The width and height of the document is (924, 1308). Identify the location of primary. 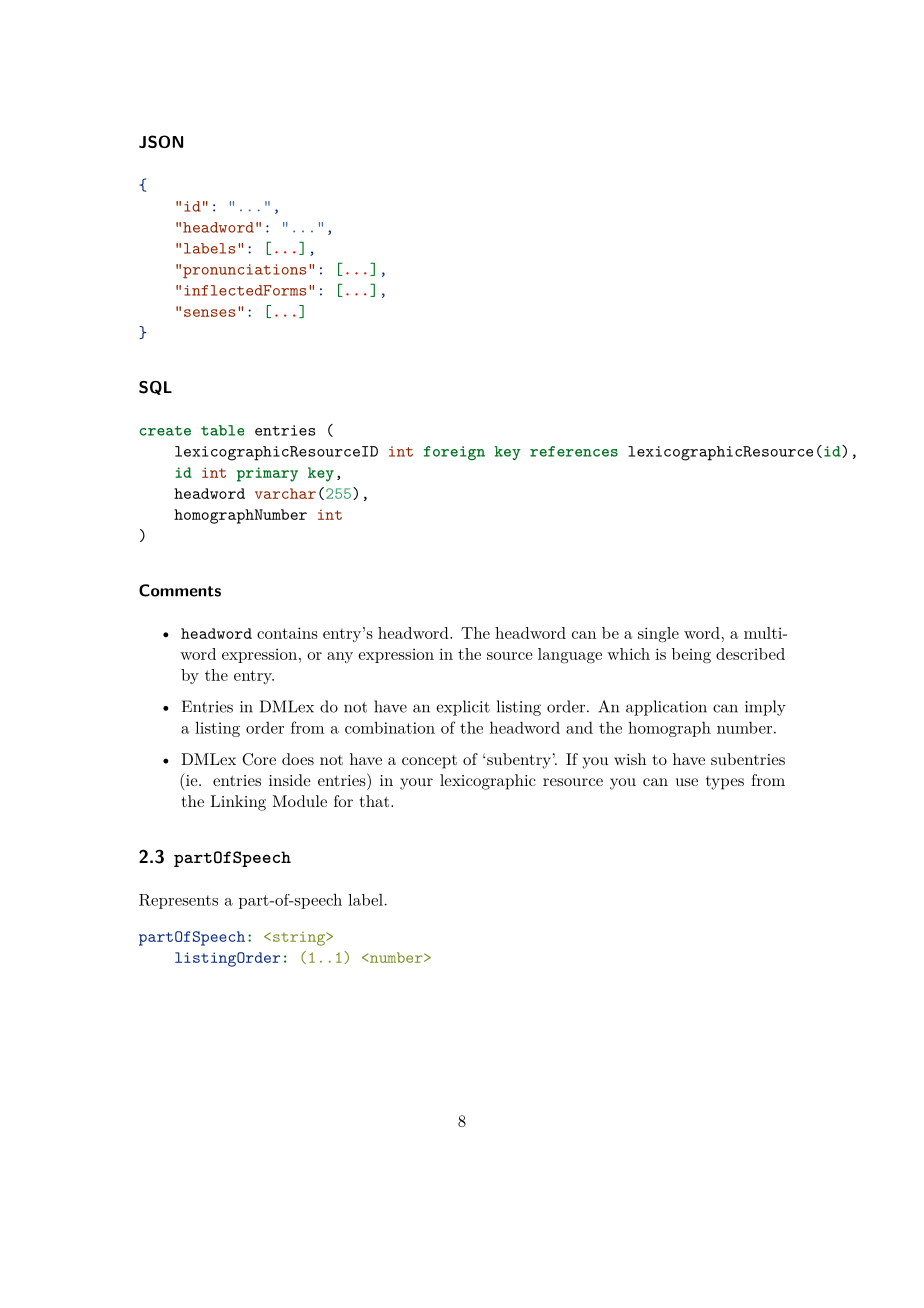
(267, 474).
